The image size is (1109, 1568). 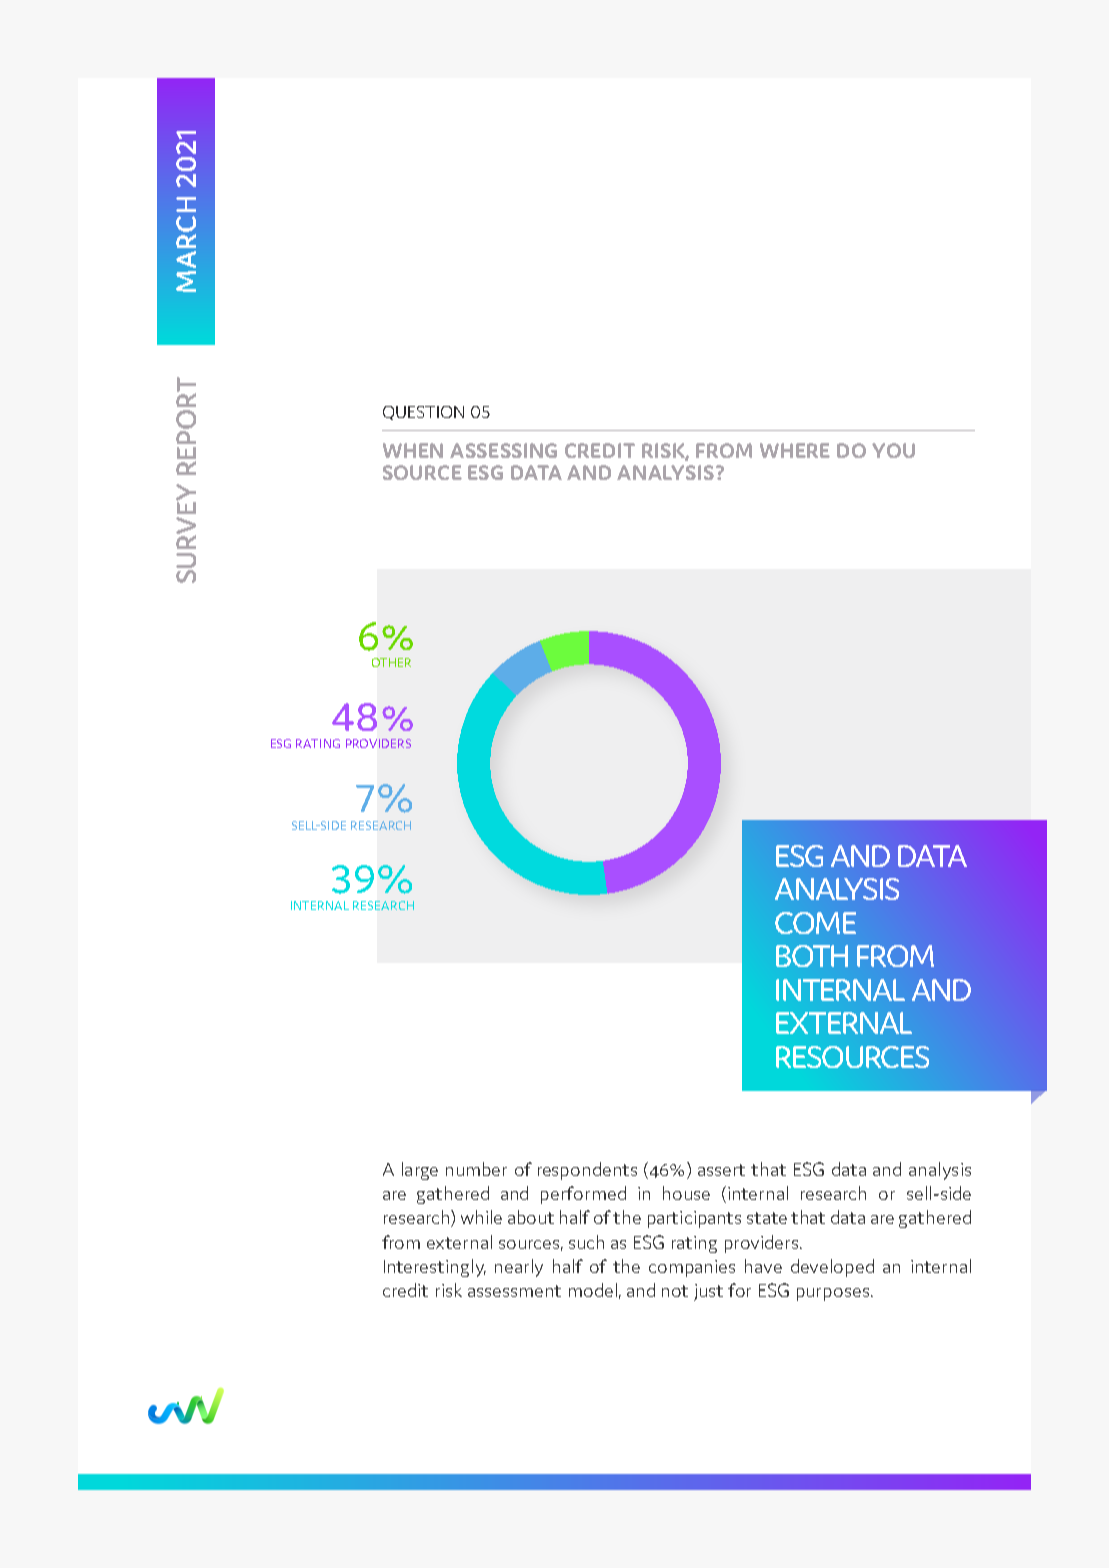 What do you see at coordinates (893, 450) in the screenshot?
I see `YOU` at bounding box center [893, 450].
